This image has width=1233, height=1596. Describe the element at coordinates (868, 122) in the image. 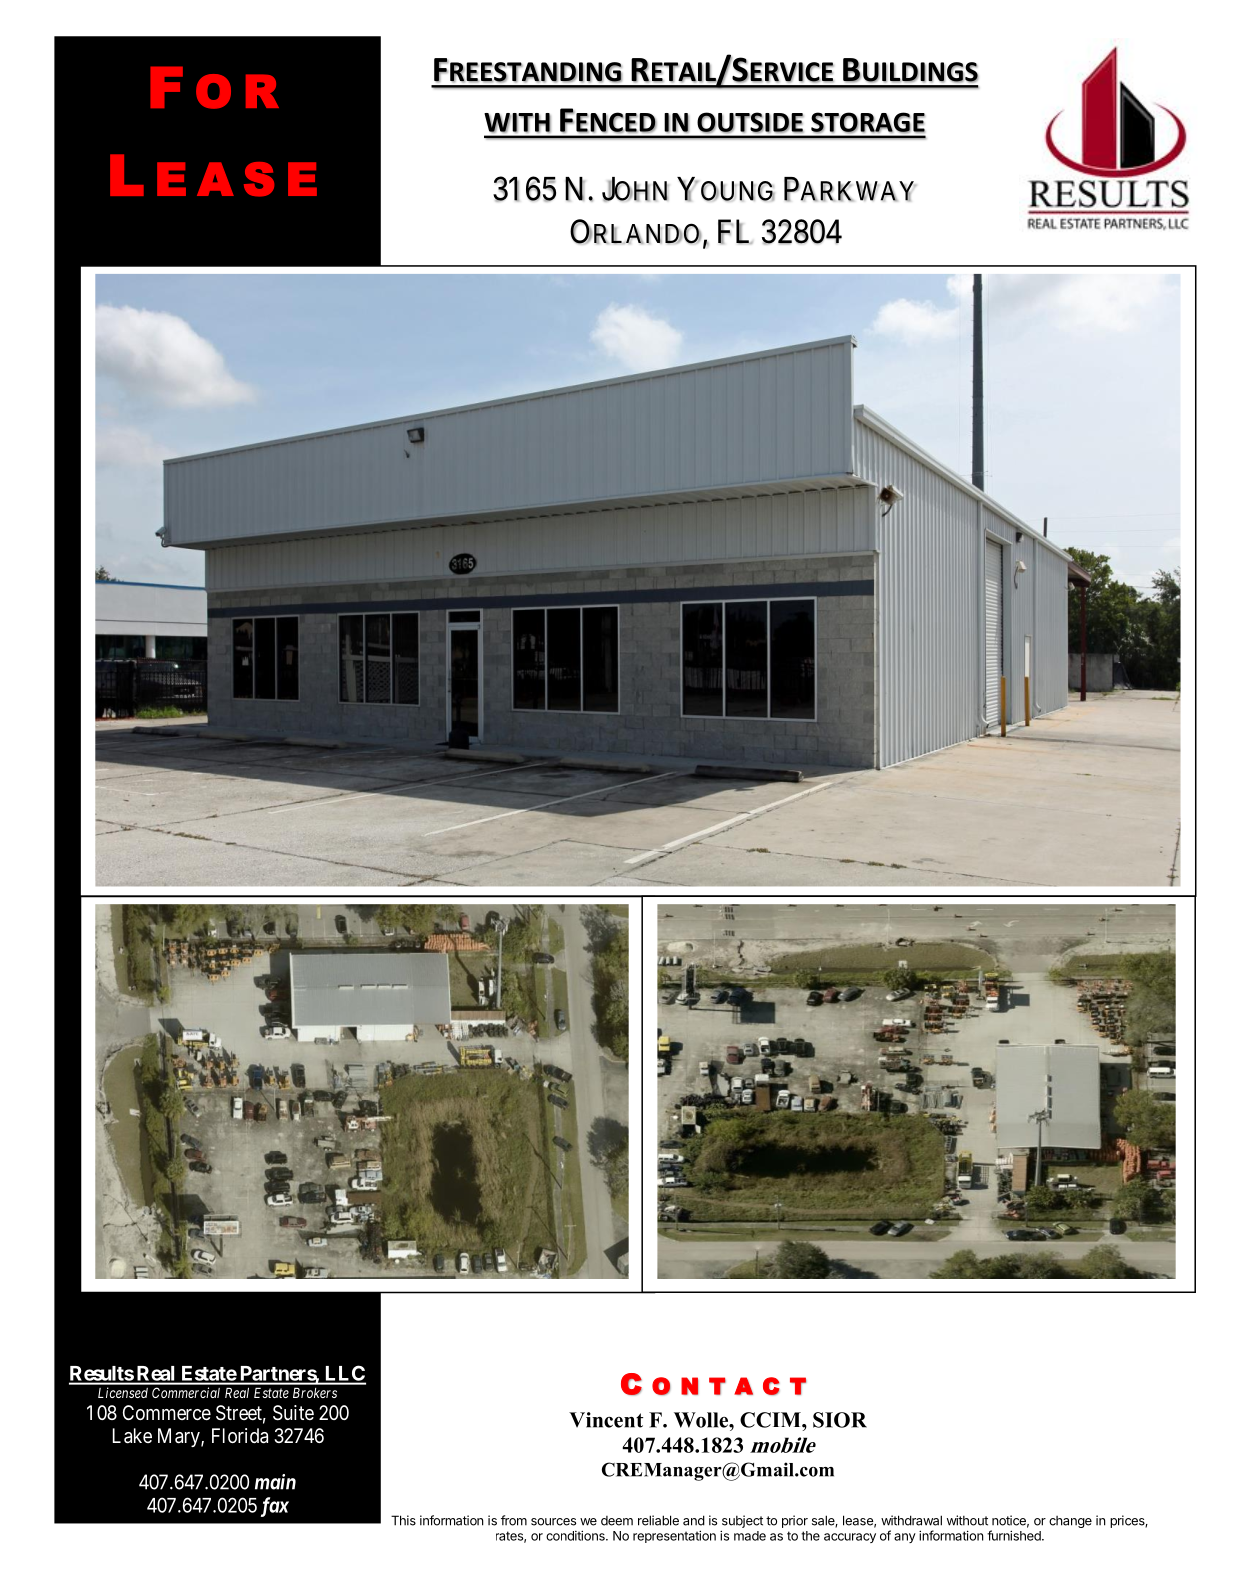

I see `STORAGE` at that location.
